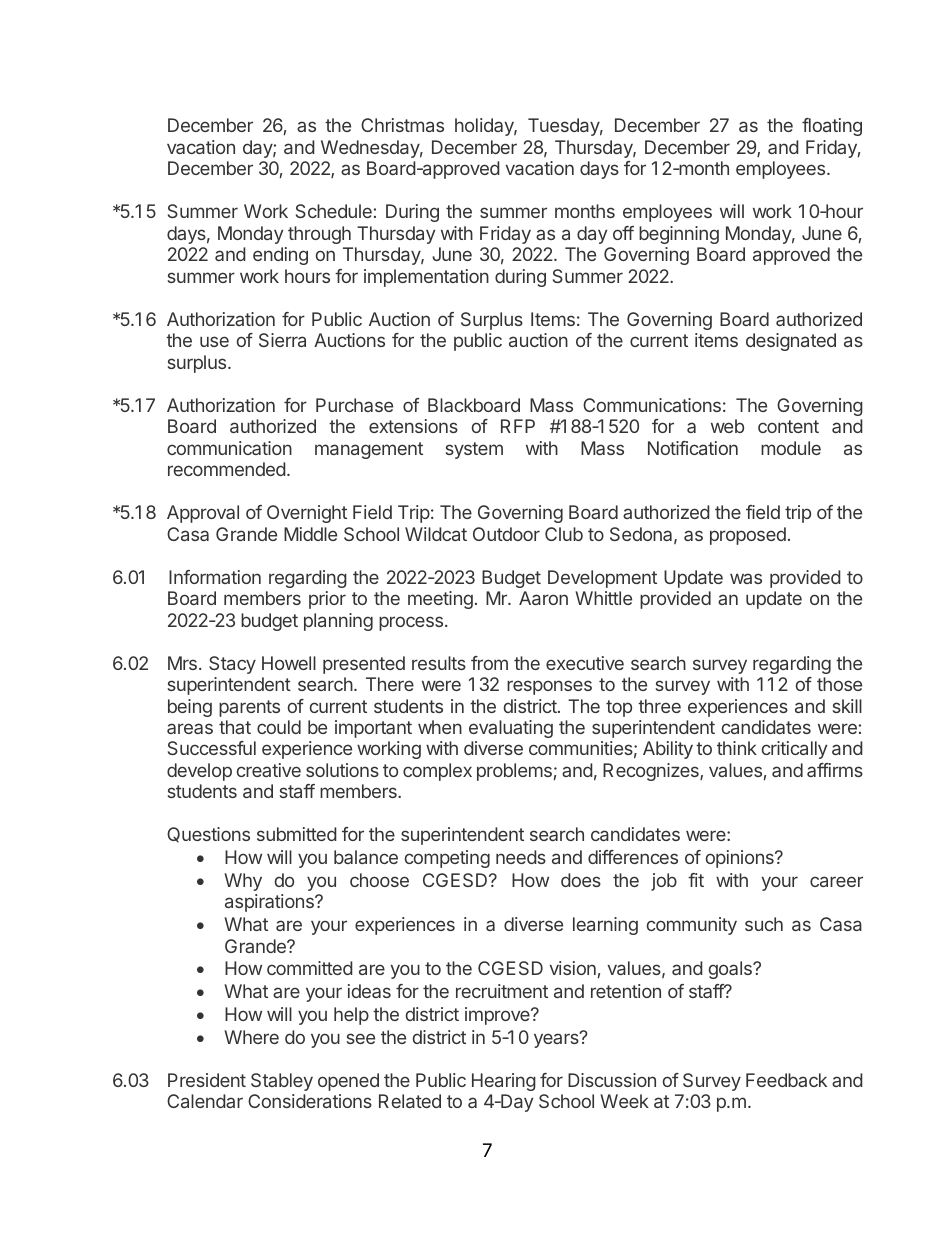 The height and width of the page is (1233, 952). Describe the element at coordinates (504, 1082) in the page. I see `Hearing` at that location.
